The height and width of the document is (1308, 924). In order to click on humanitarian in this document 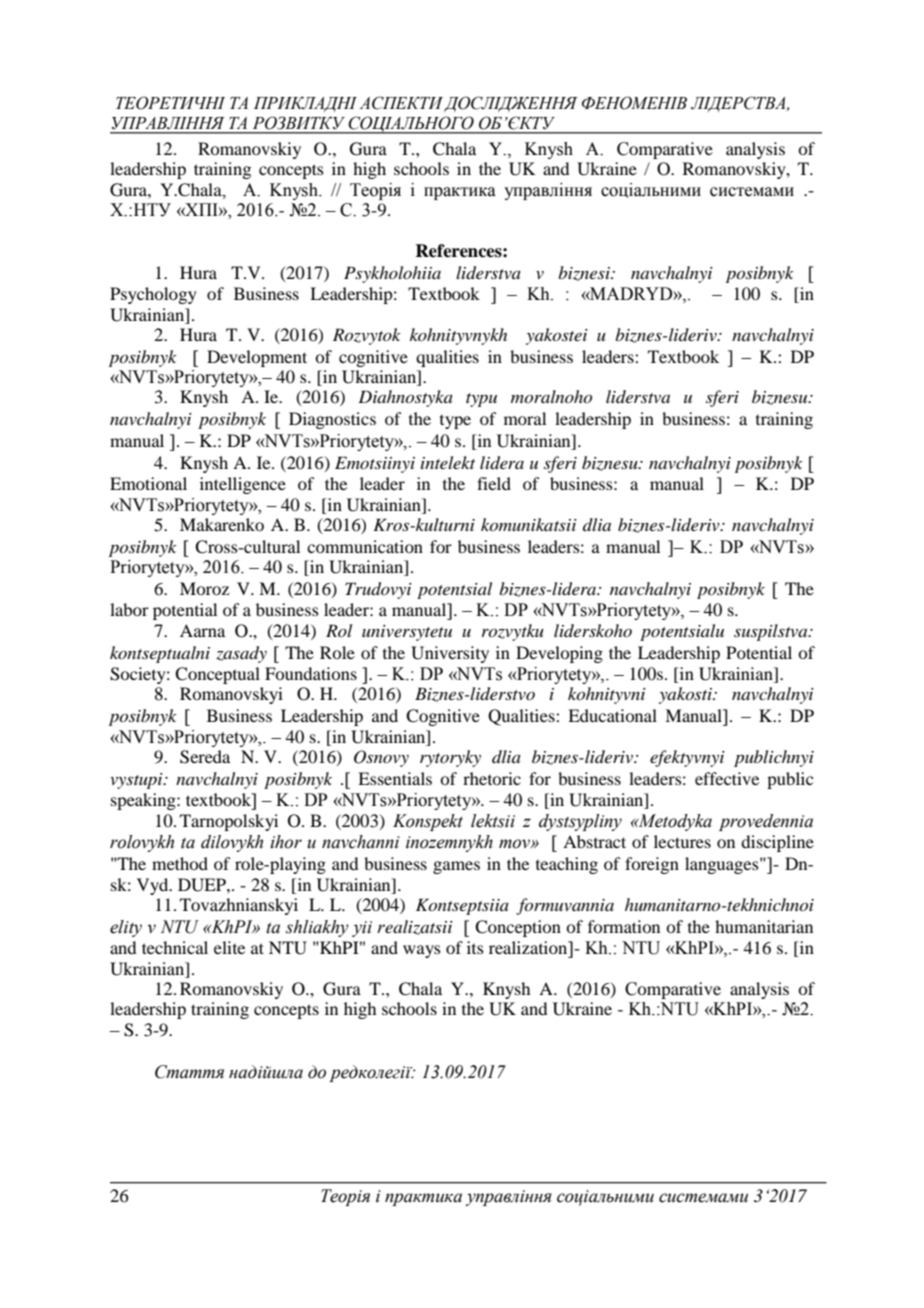, I will do `click(764, 926)`.
